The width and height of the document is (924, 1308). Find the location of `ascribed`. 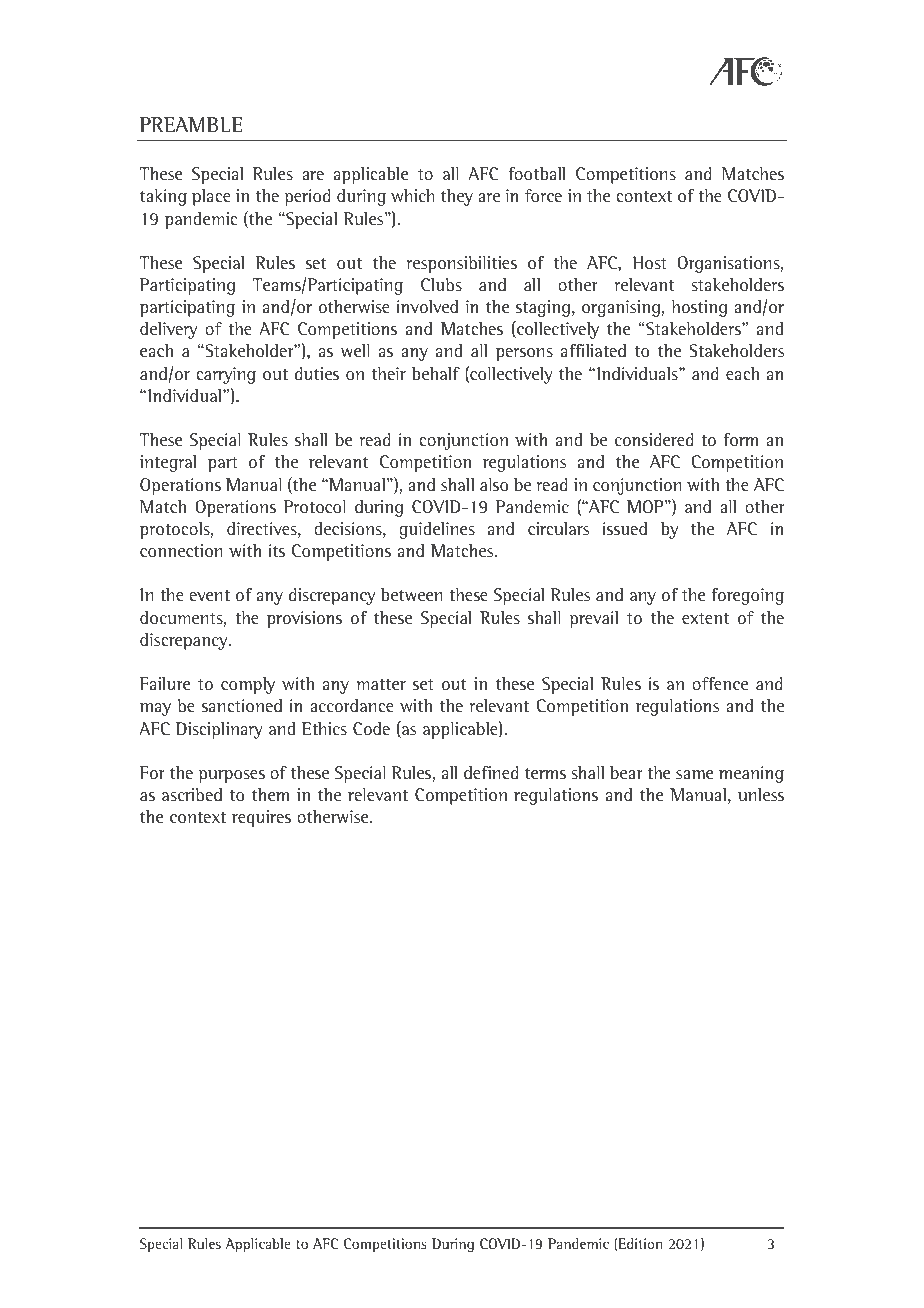

ascribed is located at coordinates (192, 795).
